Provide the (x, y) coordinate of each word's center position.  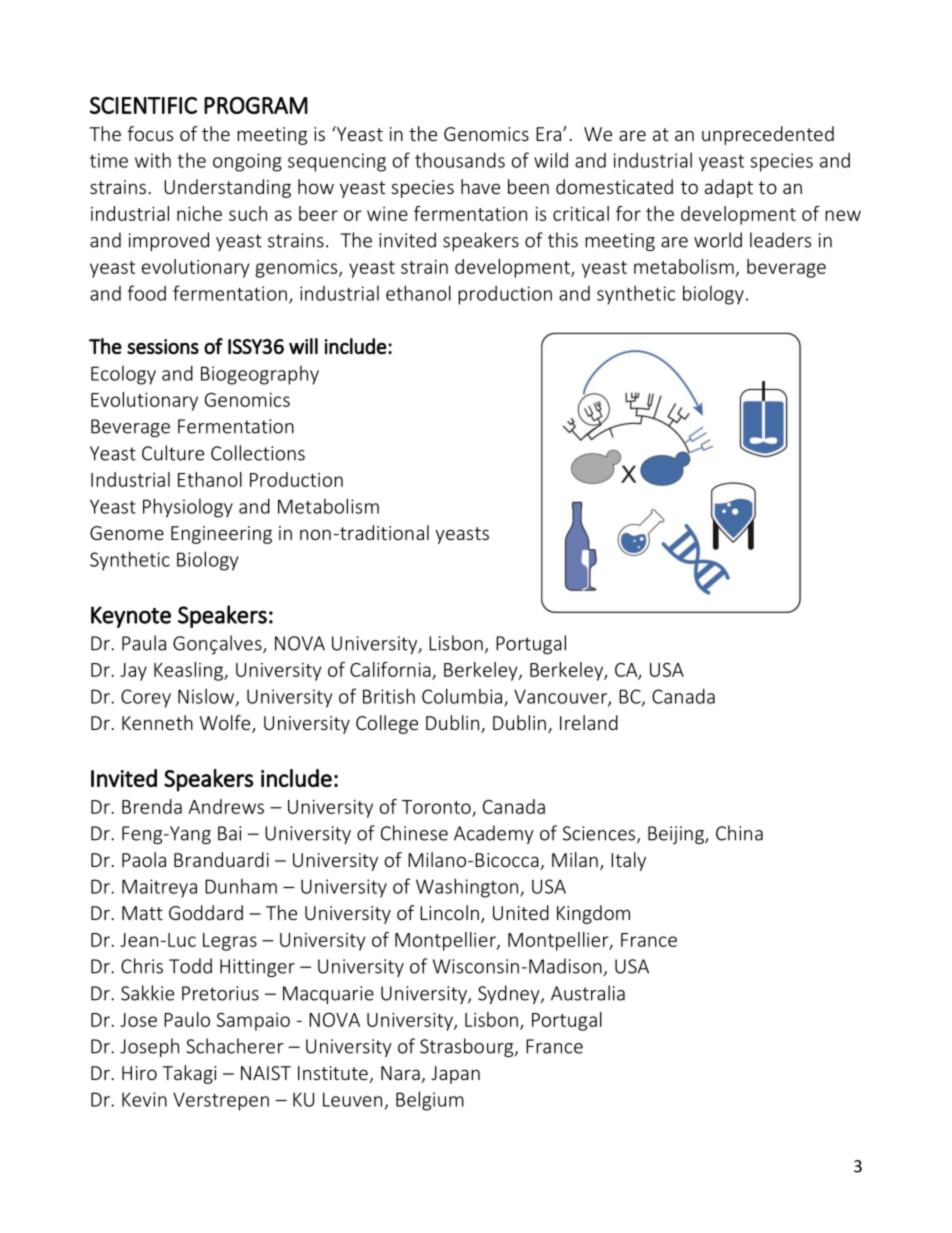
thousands (460, 160)
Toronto (436, 807)
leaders (780, 240)
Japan (455, 1075)
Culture (173, 453)
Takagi (189, 1074)
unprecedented (768, 135)
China (739, 833)
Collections (258, 453)
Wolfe (226, 724)
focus (150, 133)
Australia (588, 993)
